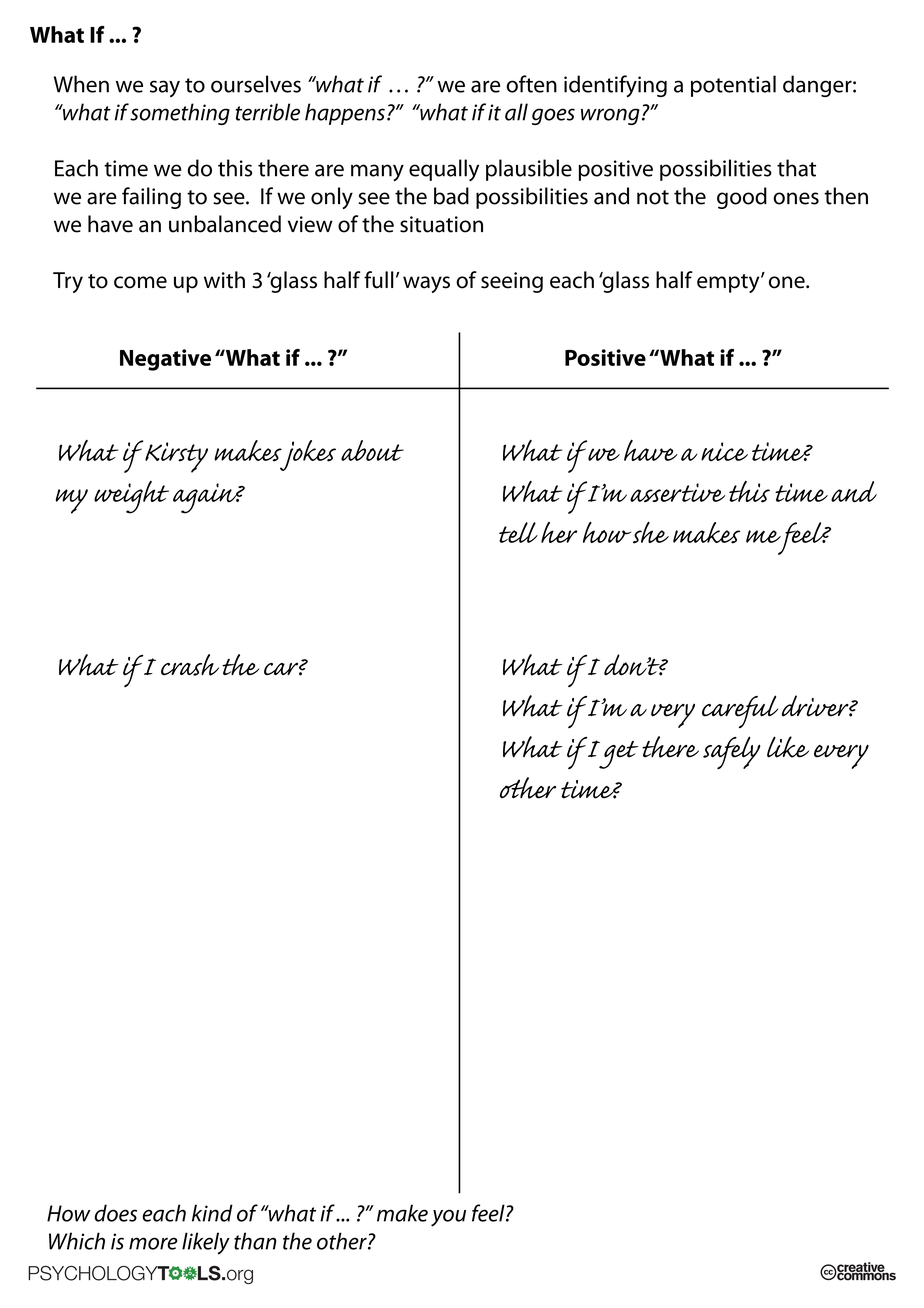 This document has height=1308, width=924. What do you see at coordinates (518, 532) in the document?
I see `tell` at bounding box center [518, 532].
